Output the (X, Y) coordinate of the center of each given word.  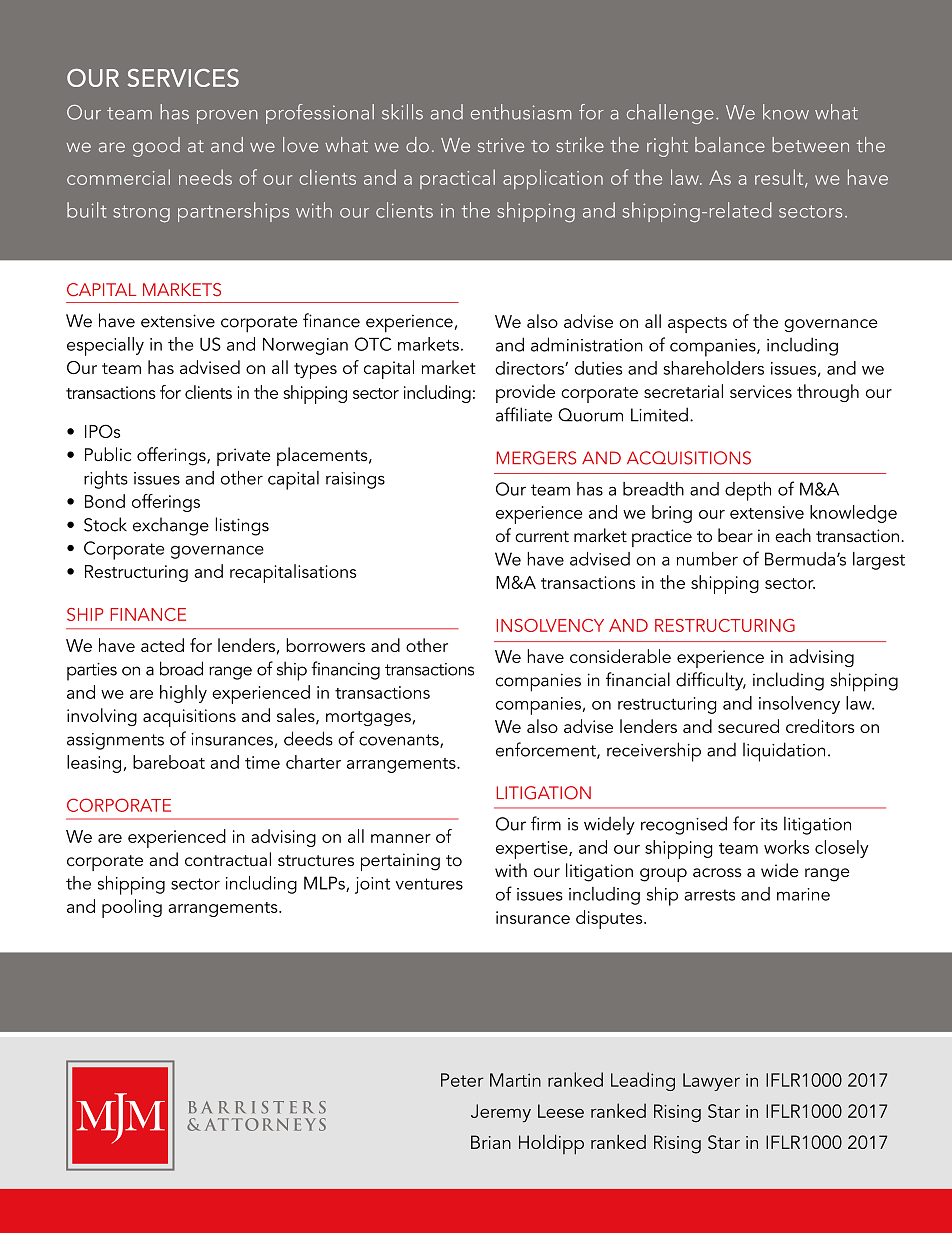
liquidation (784, 752)
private (244, 457)
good (156, 147)
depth (748, 491)
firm (546, 823)
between (810, 144)
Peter (462, 1080)
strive (501, 145)
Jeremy (501, 1113)
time (262, 762)
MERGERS (536, 458)
